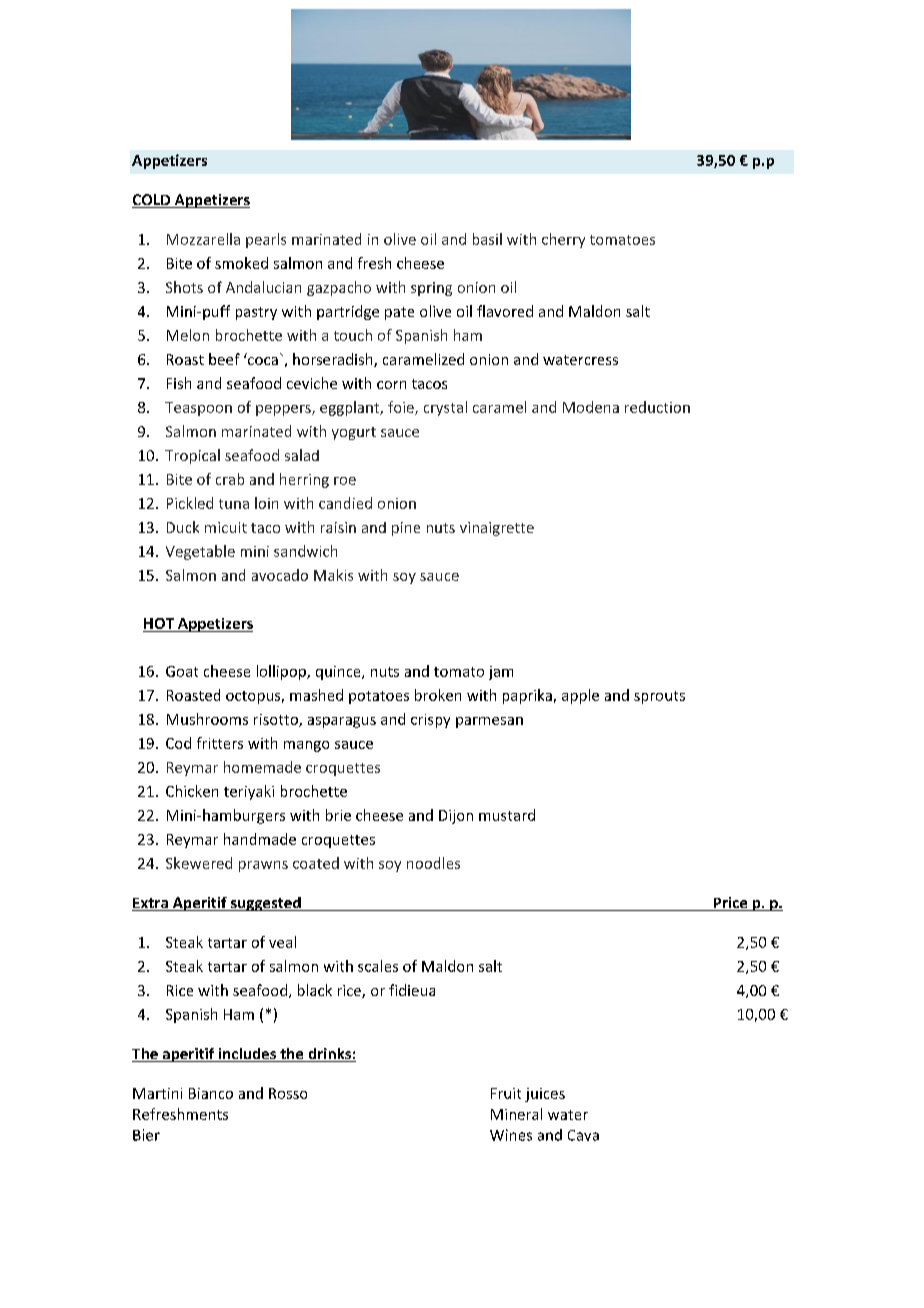 This page has width=924, height=1308. I want to click on Fruit, so click(506, 1093).
